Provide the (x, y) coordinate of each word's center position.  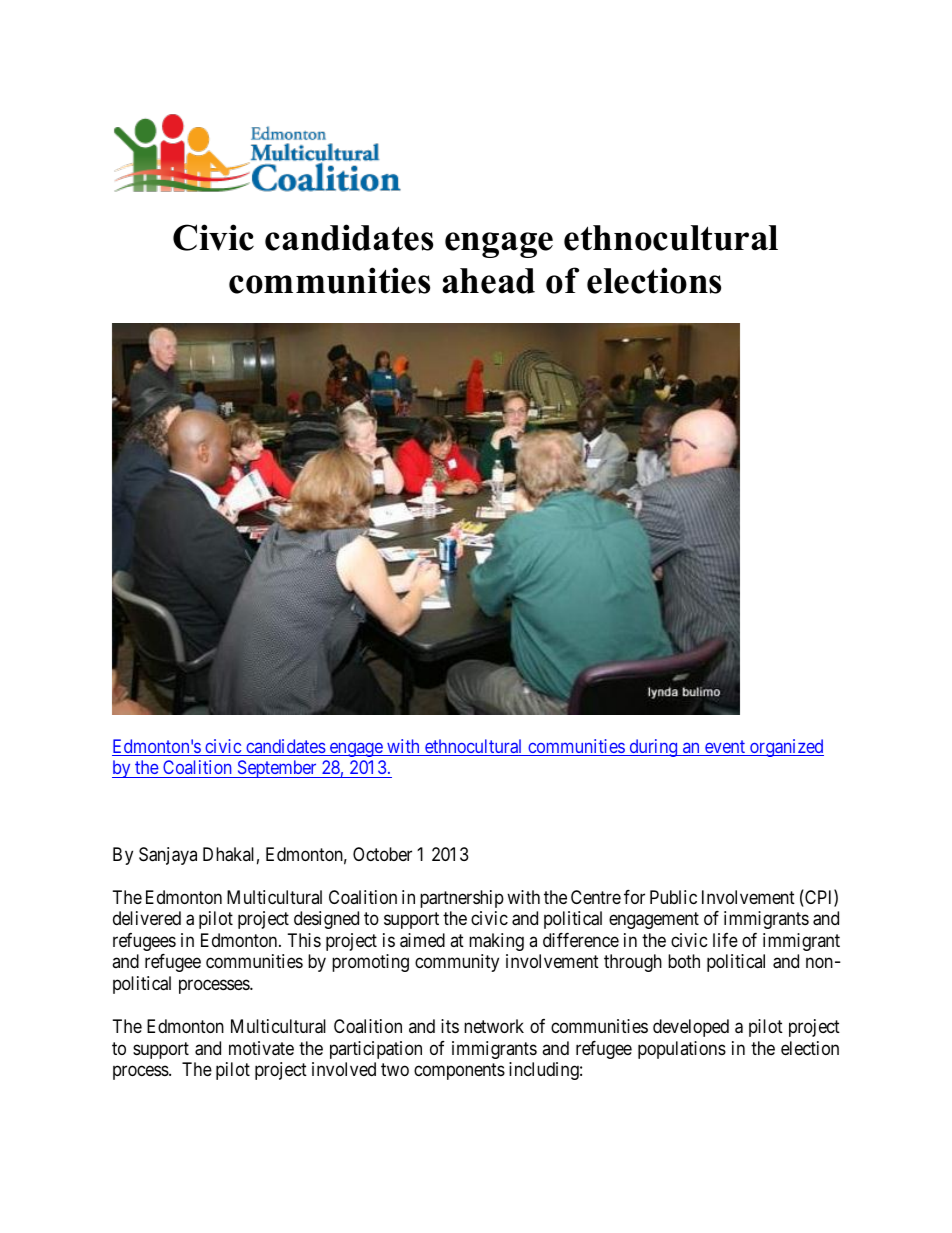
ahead (488, 281)
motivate (261, 1048)
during (653, 748)
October (382, 854)
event (725, 748)
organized (786, 748)
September (277, 769)
